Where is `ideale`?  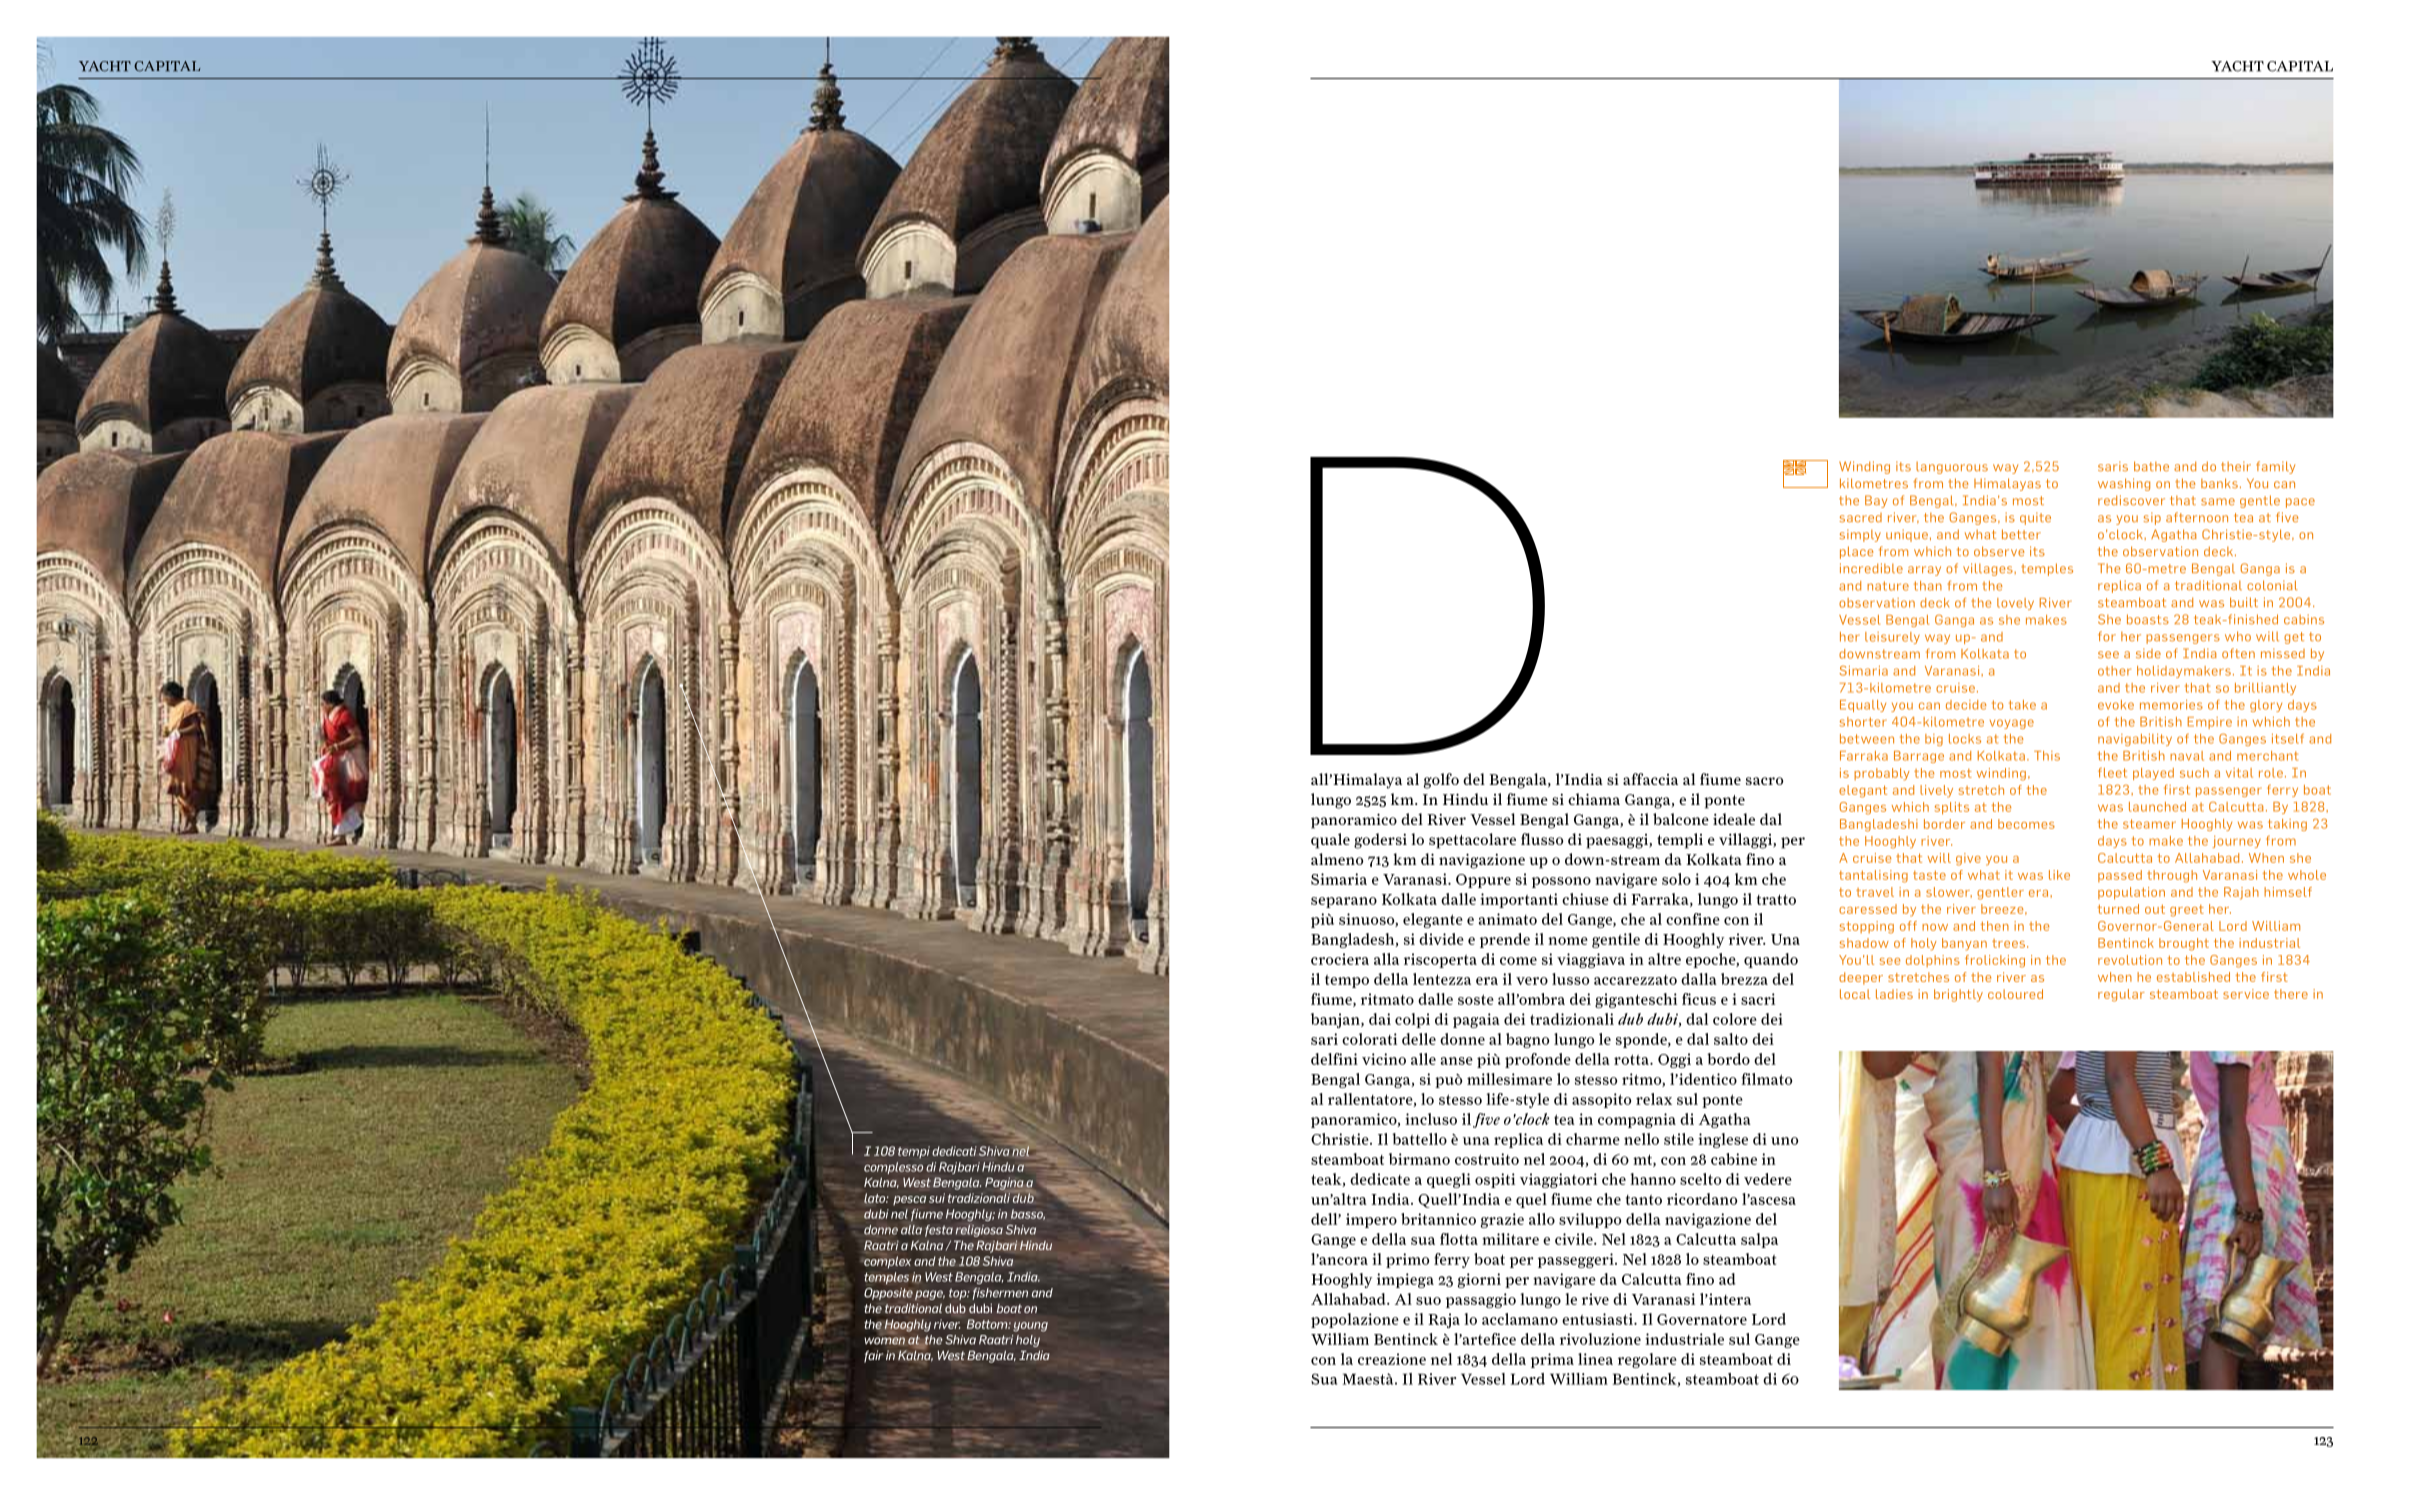 ideale is located at coordinates (1734, 819).
